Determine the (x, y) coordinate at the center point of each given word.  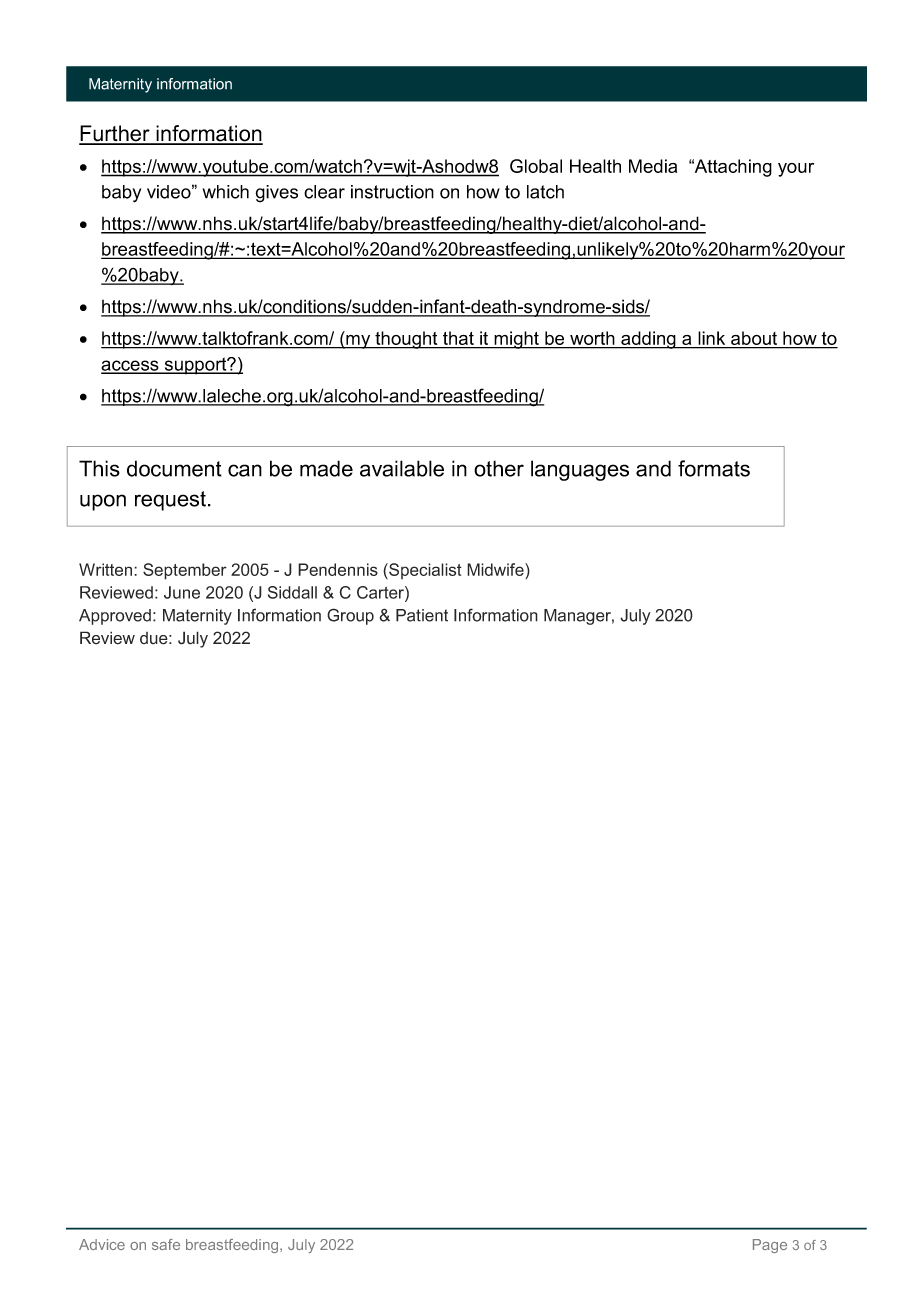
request (170, 501)
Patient (422, 615)
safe (166, 1244)
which (226, 192)
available (402, 468)
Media (653, 166)
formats (714, 468)
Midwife (496, 571)
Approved (115, 617)
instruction (392, 192)
